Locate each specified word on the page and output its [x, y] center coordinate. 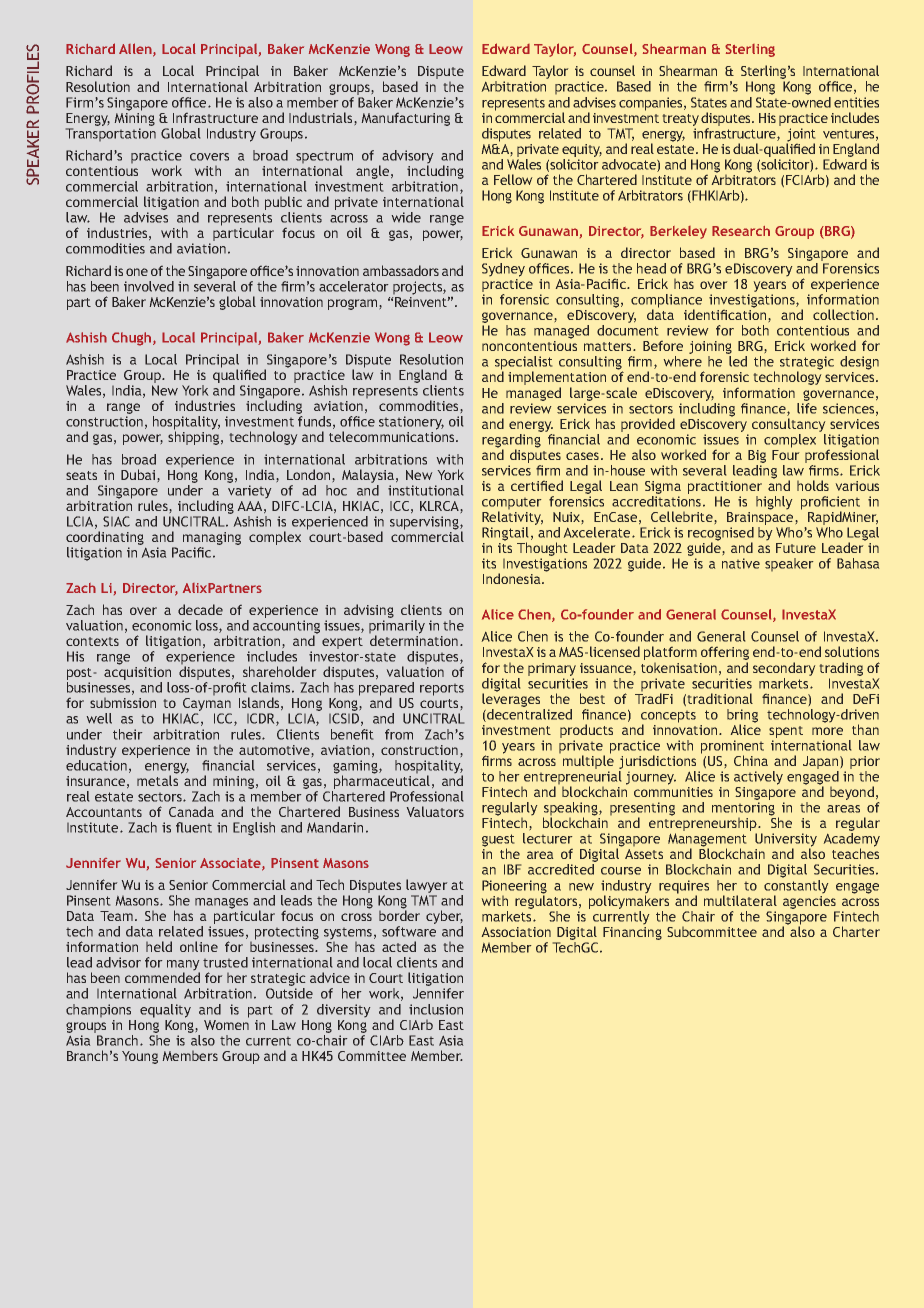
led [738, 361]
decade [200, 609]
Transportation [111, 134]
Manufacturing [406, 119]
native [741, 563]
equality [165, 1011]
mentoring [743, 809]
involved [149, 286]
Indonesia [513, 578]
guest [498, 841]
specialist [523, 364]
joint [801, 136]
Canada [191, 811]
